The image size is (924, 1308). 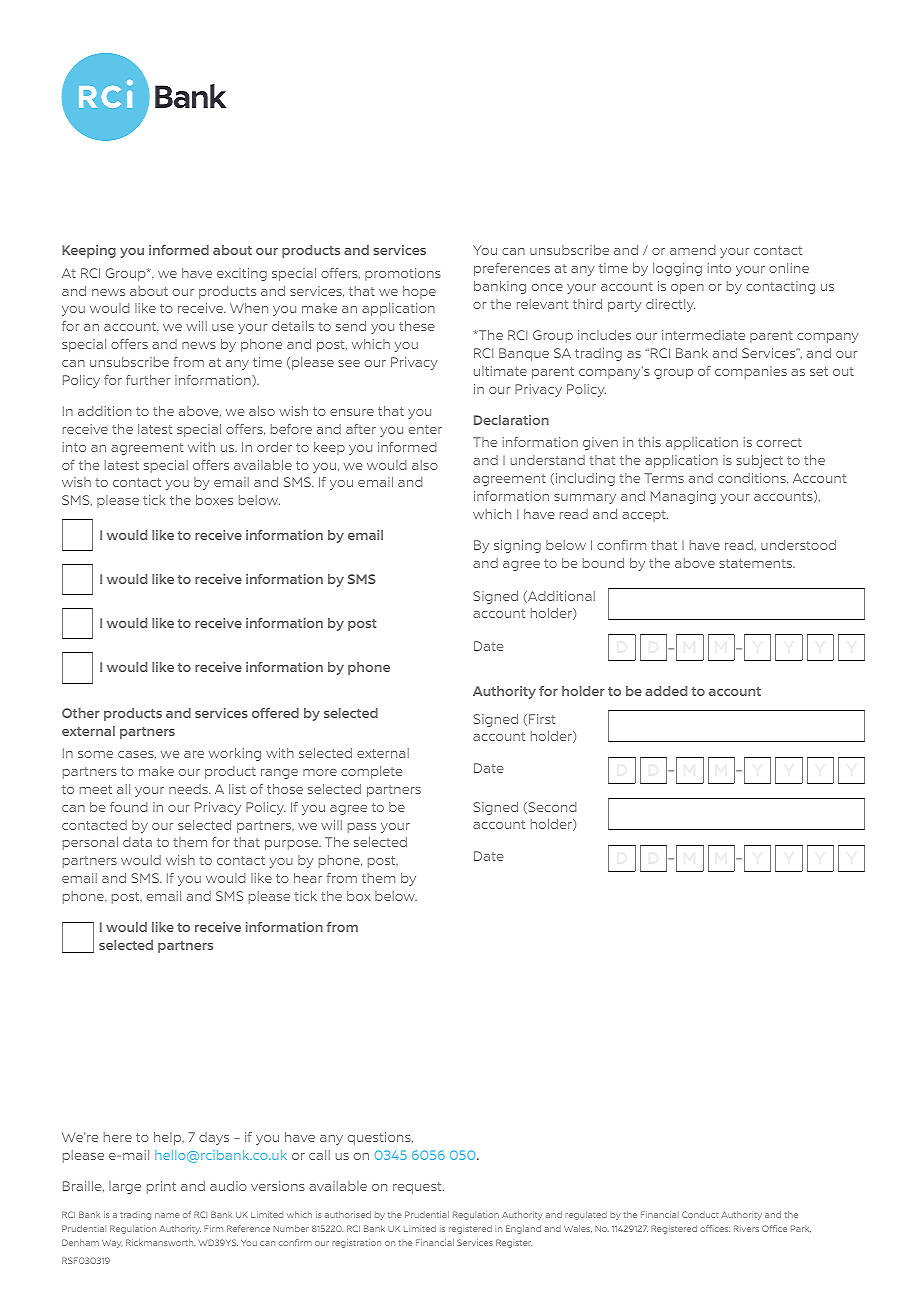 What do you see at coordinates (551, 808) in the screenshot?
I see `Second` at bounding box center [551, 808].
